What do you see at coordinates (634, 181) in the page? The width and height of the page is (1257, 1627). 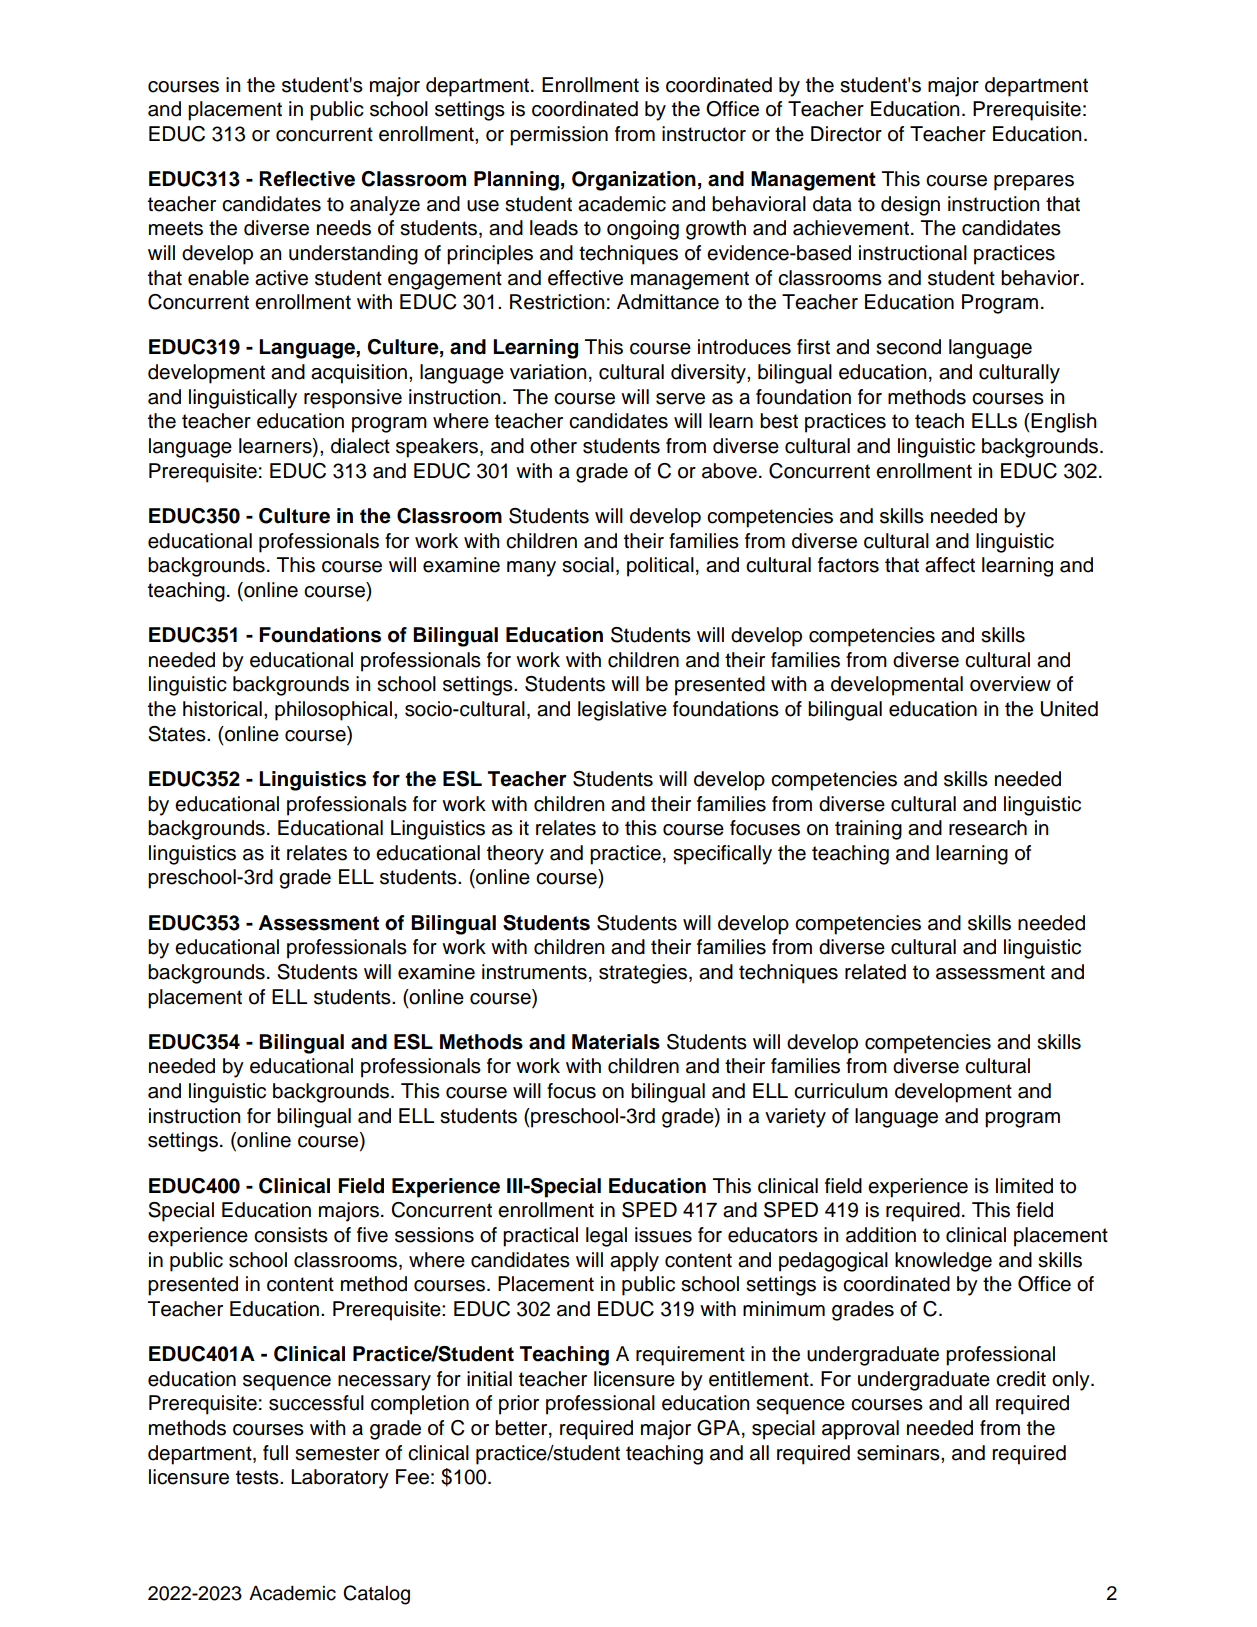 I see `Organization` at bounding box center [634, 181].
